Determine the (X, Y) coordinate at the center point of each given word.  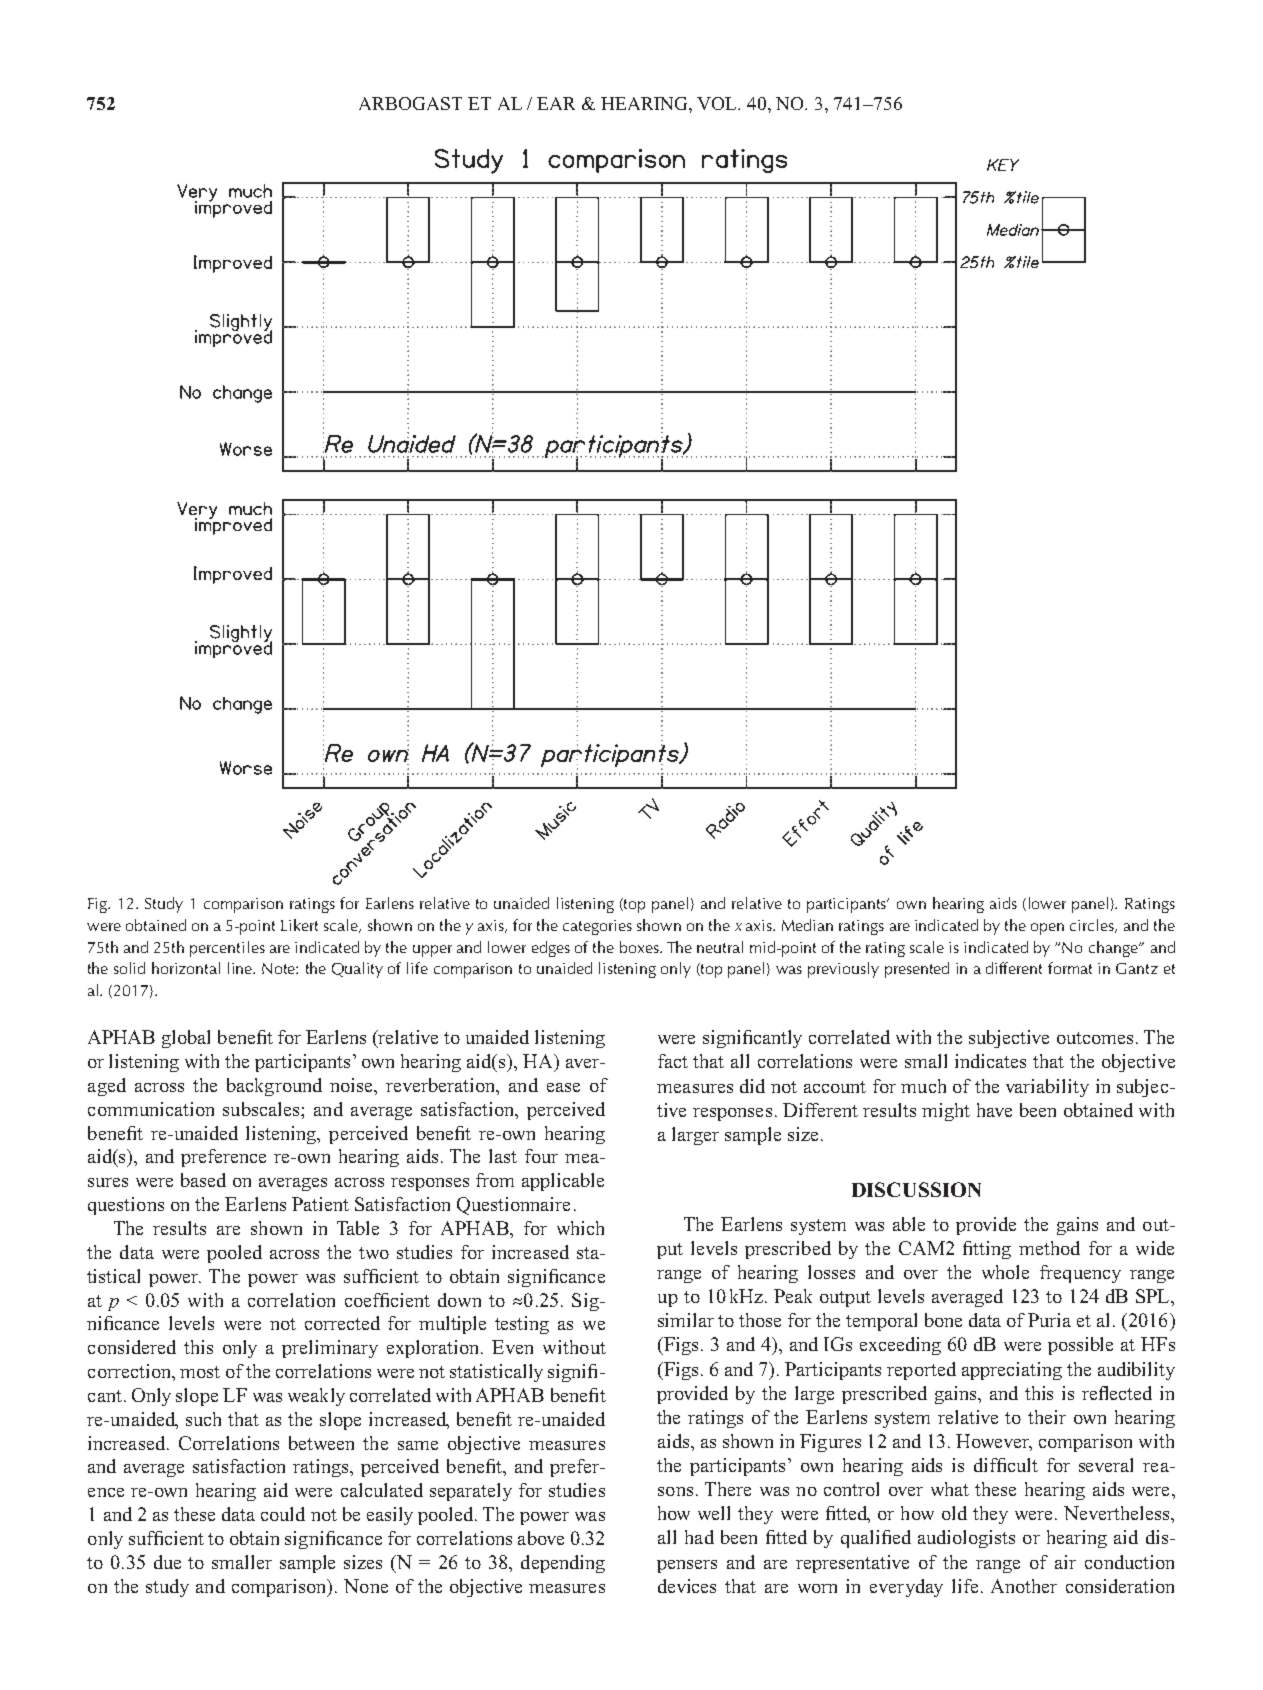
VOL (718, 103)
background (274, 1087)
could (283, 1514)
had (699, 1537)
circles (1093, 926)
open (1047, 929)
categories (597, 927)
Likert (299, 925)
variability (1047, 1088)
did (752, 1086)
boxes (640, 947)
